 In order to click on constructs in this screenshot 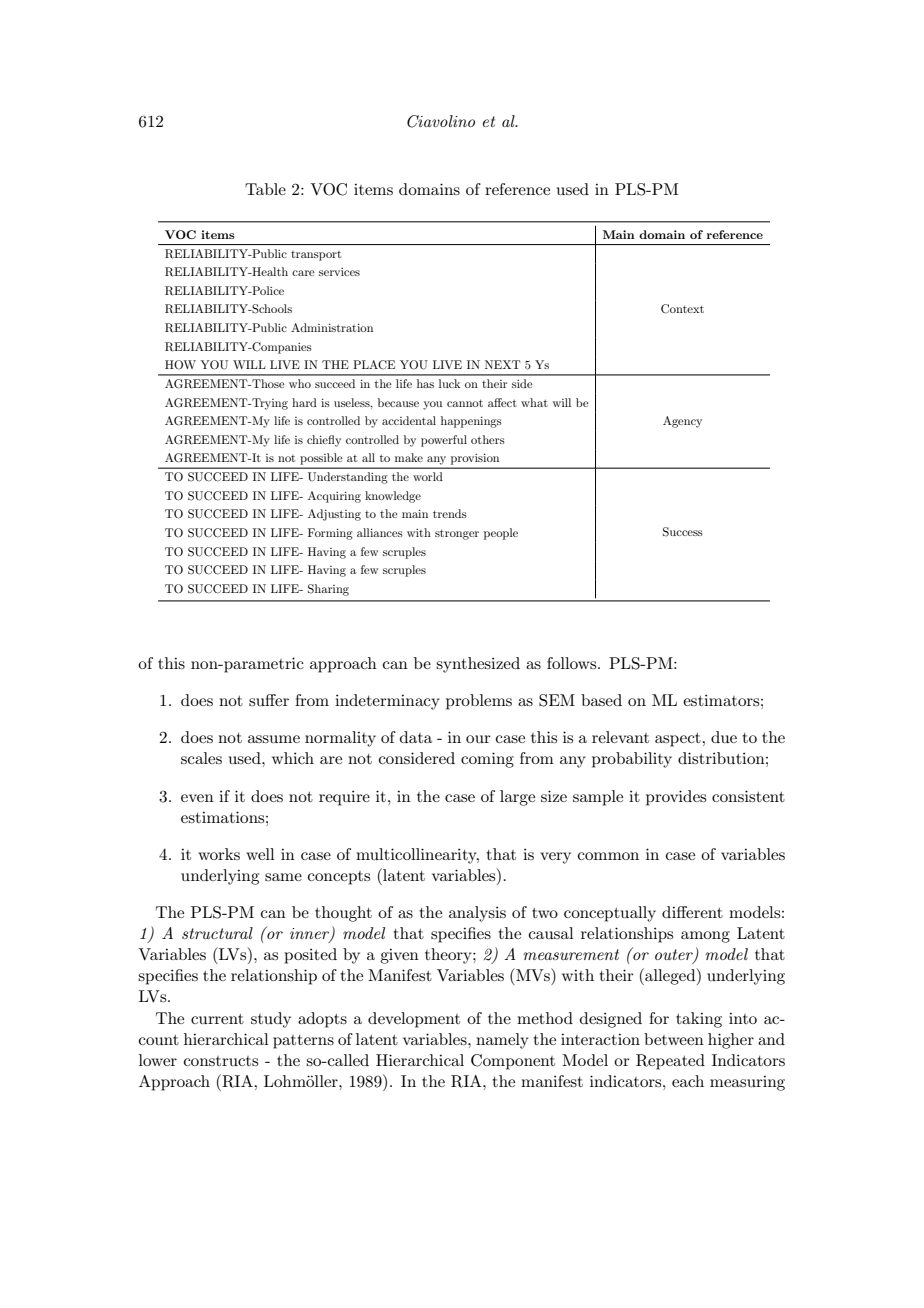, I will do `click(221, 1061)`.
